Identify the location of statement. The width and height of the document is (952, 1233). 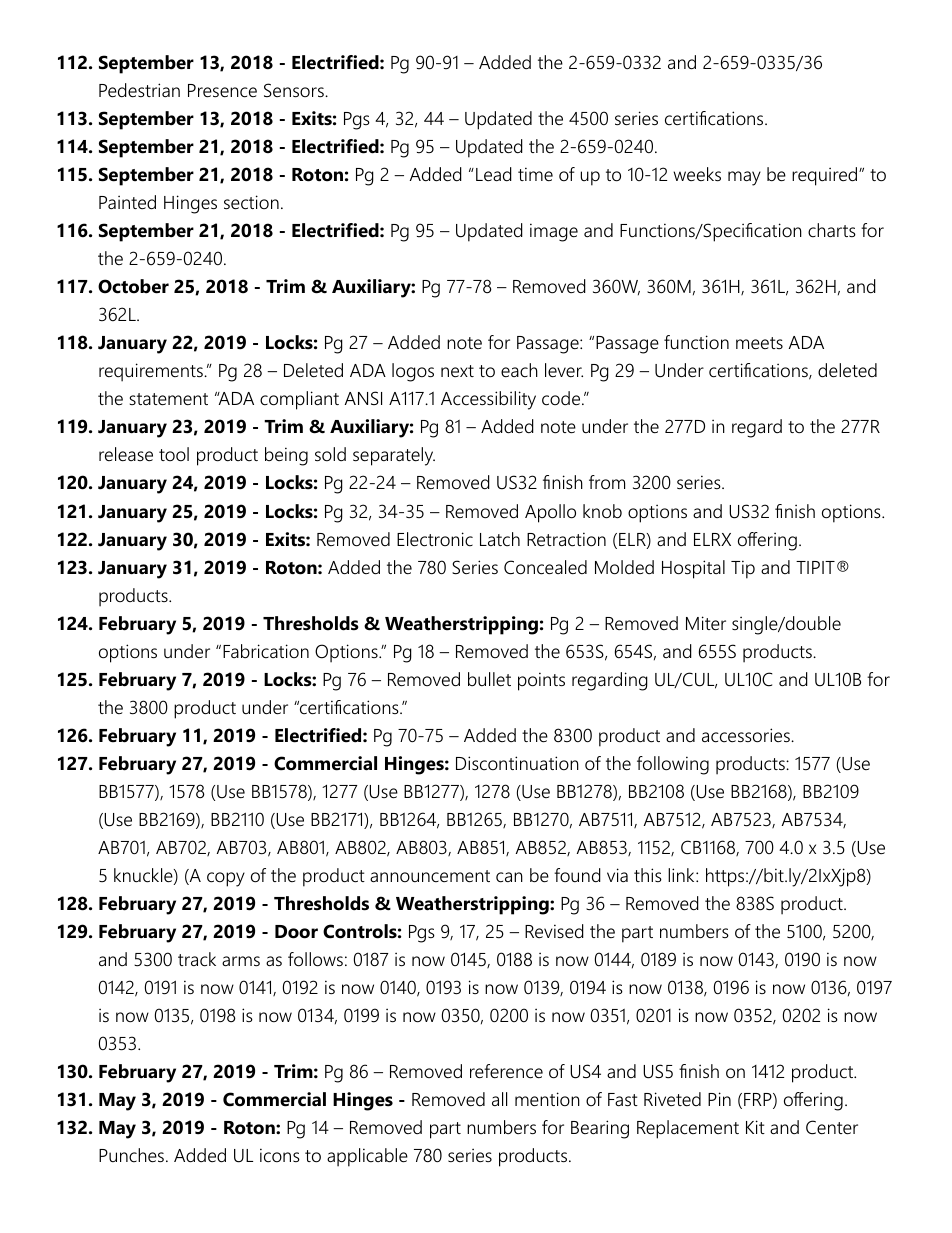
(169, 399).
